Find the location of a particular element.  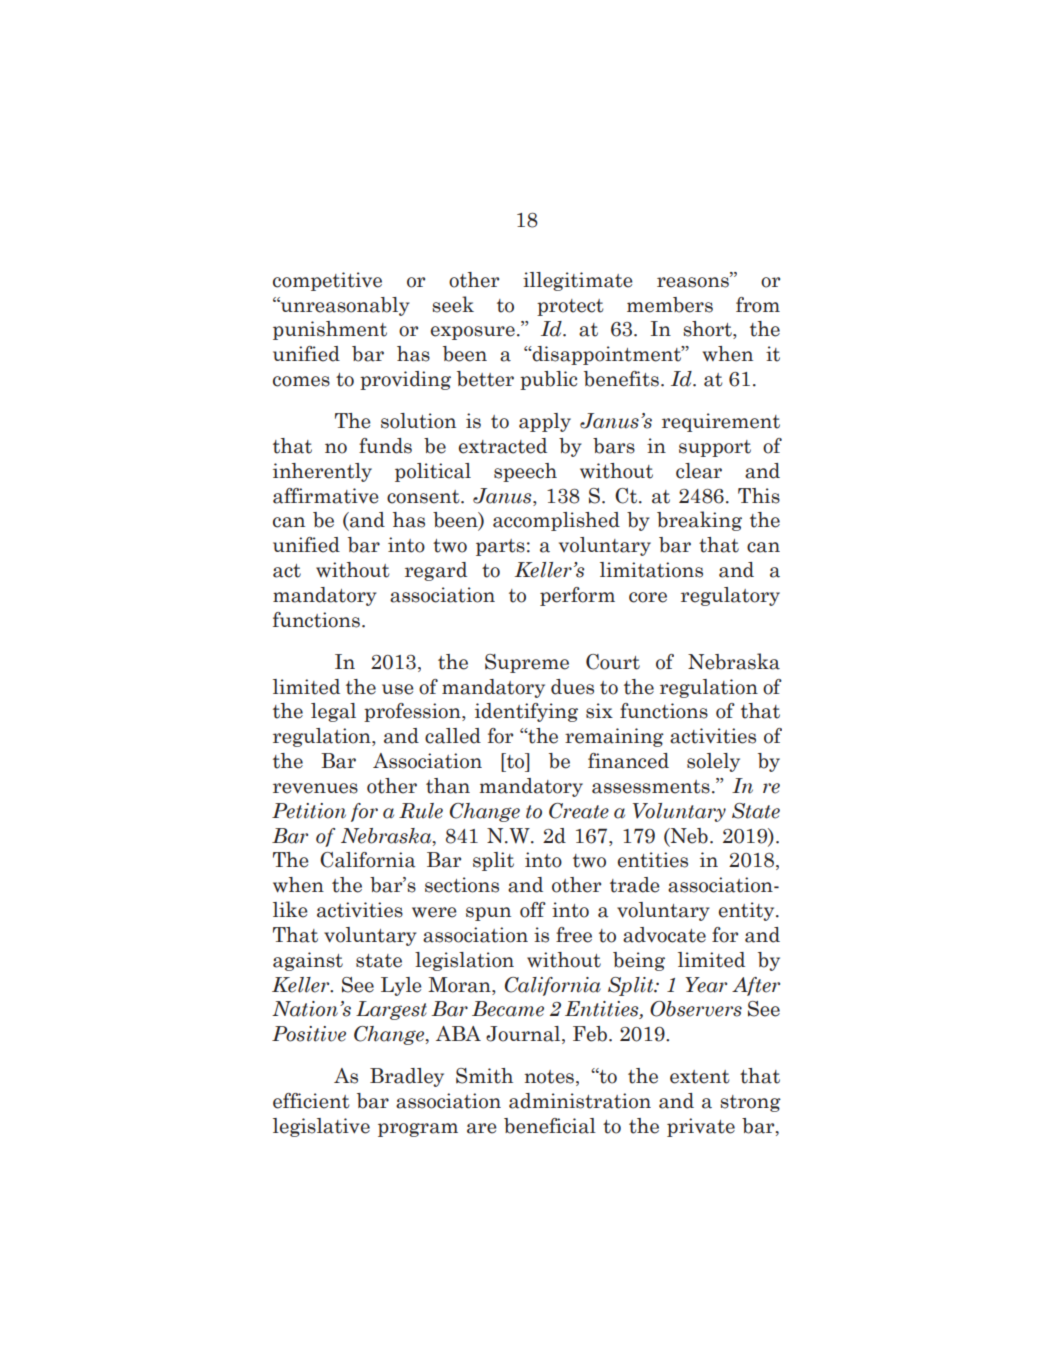

accomplished is located at coordinates (556, 521).
